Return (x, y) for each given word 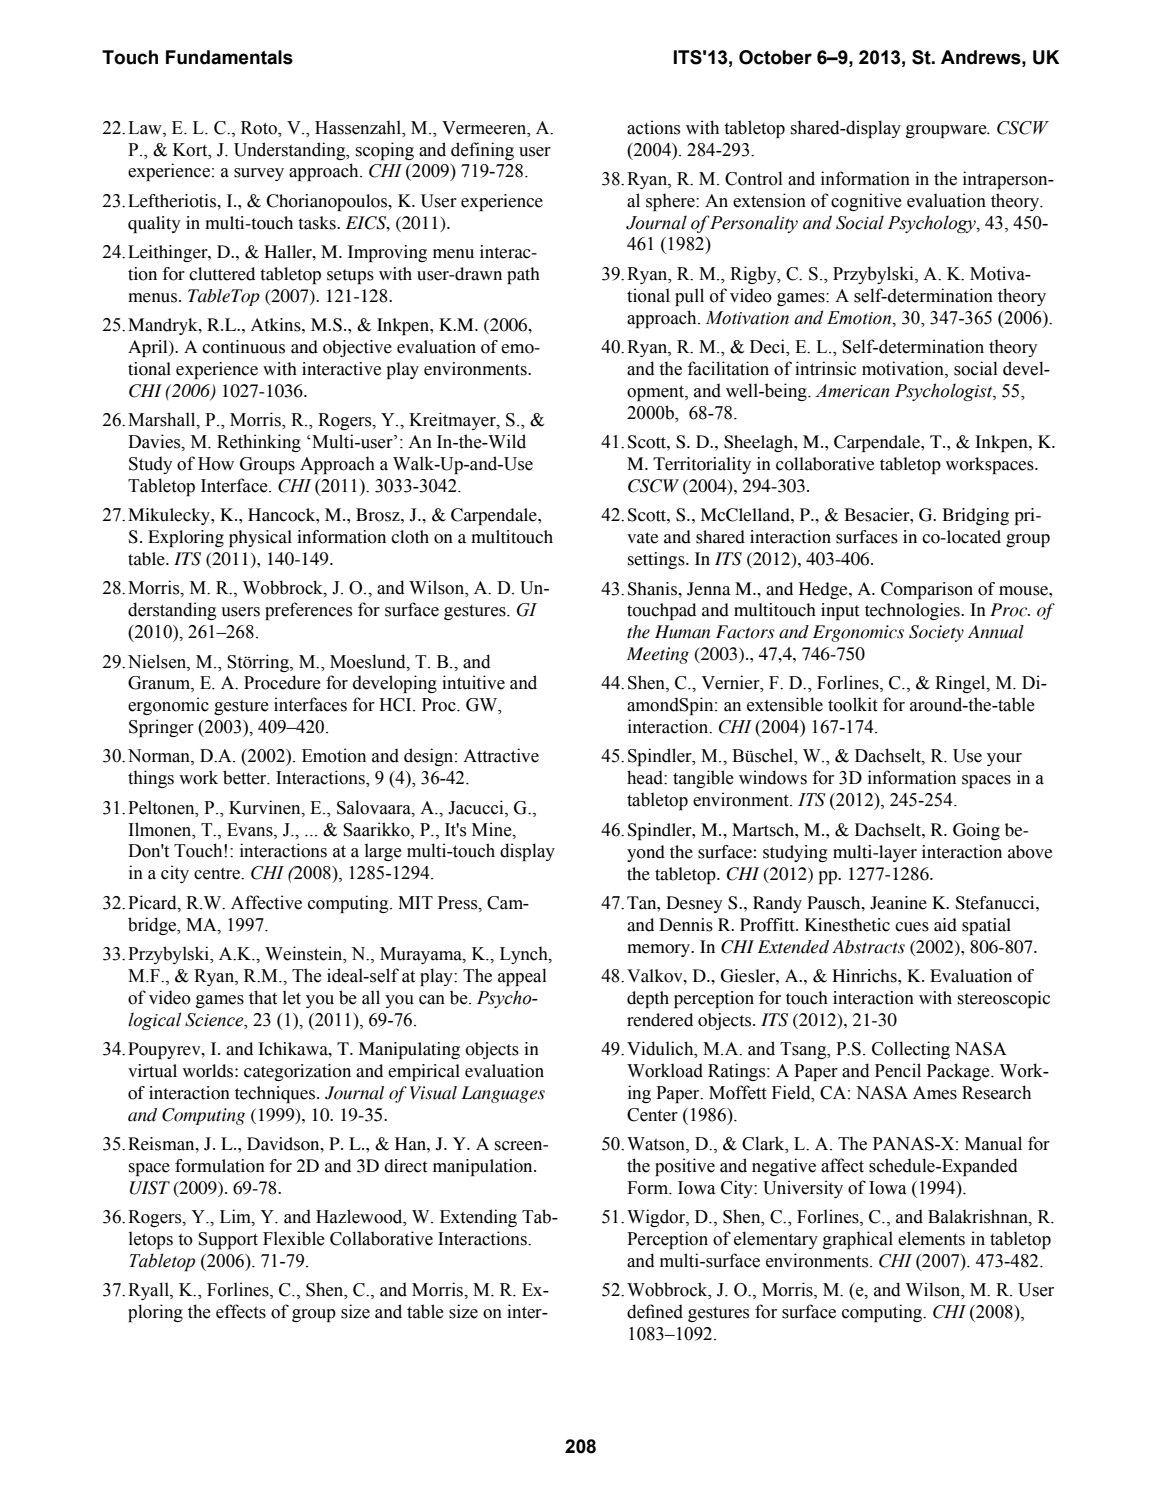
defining (482, 151)
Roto (260, 128)
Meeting (658, 655)
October (775, 57)
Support (228, 1240)
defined (655, 1311)
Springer (161, 728)
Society (936, 633)
